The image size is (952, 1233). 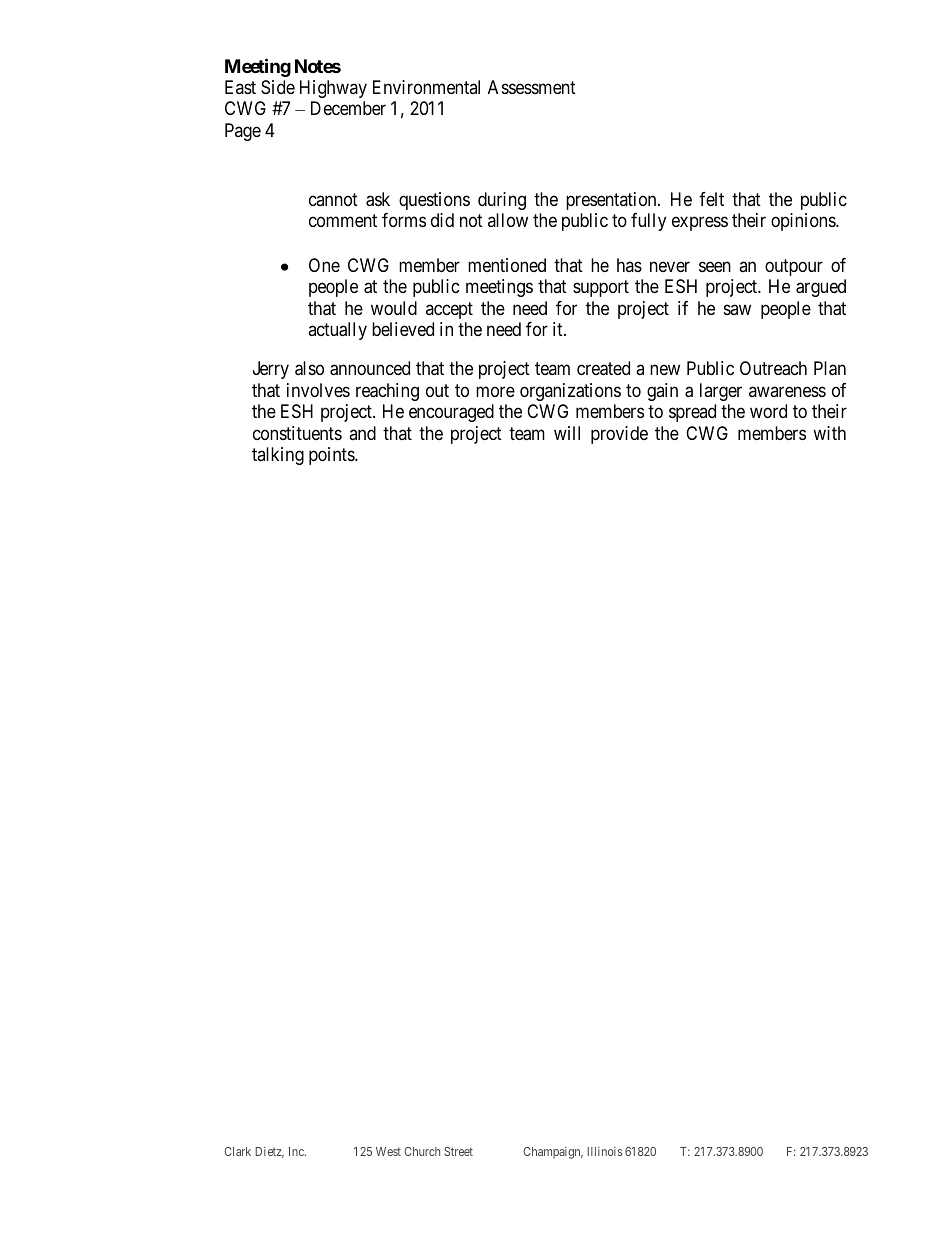 I want to click on Clark, so click(x=237, y=1151).
